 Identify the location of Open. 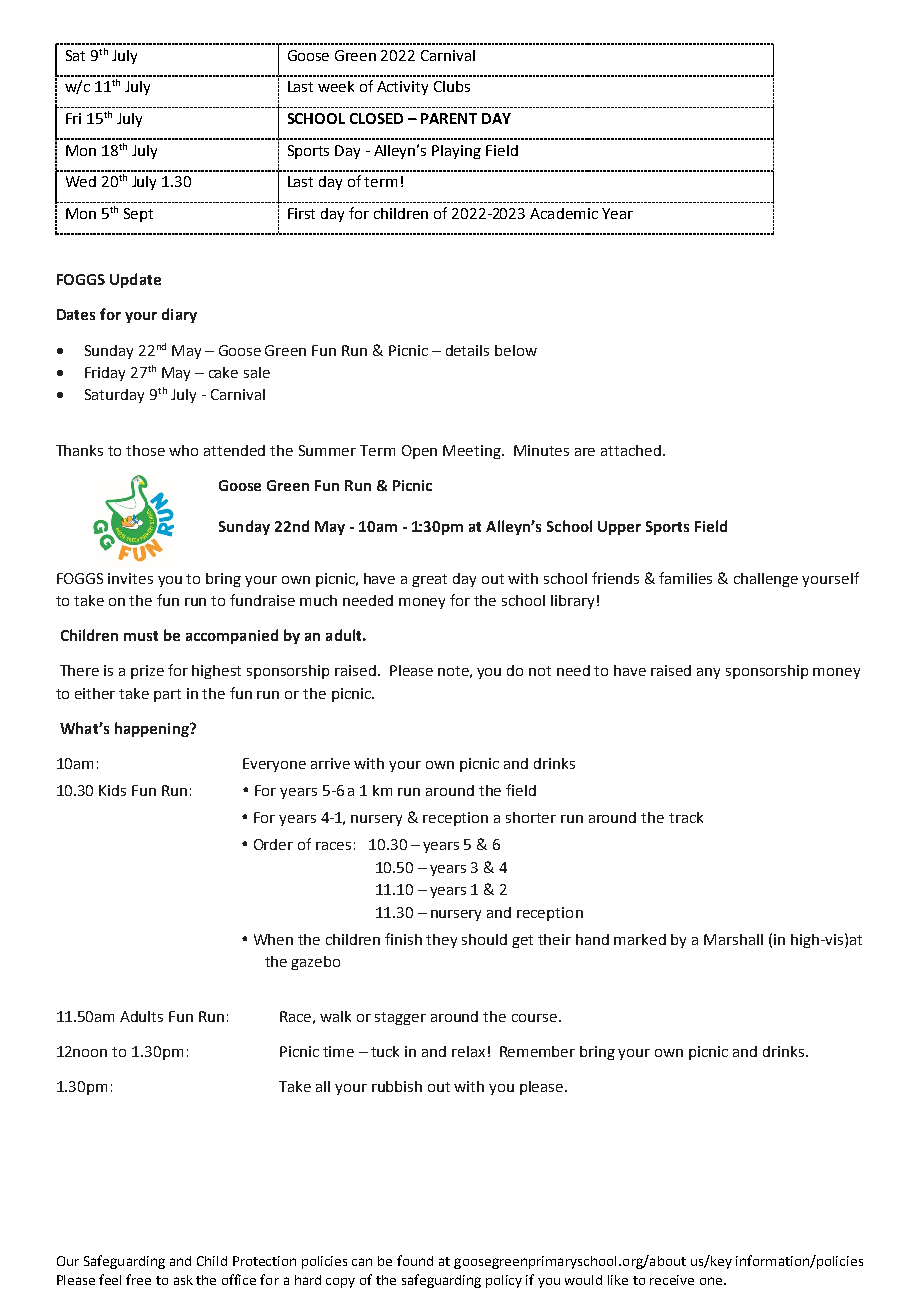
(419, 452).
